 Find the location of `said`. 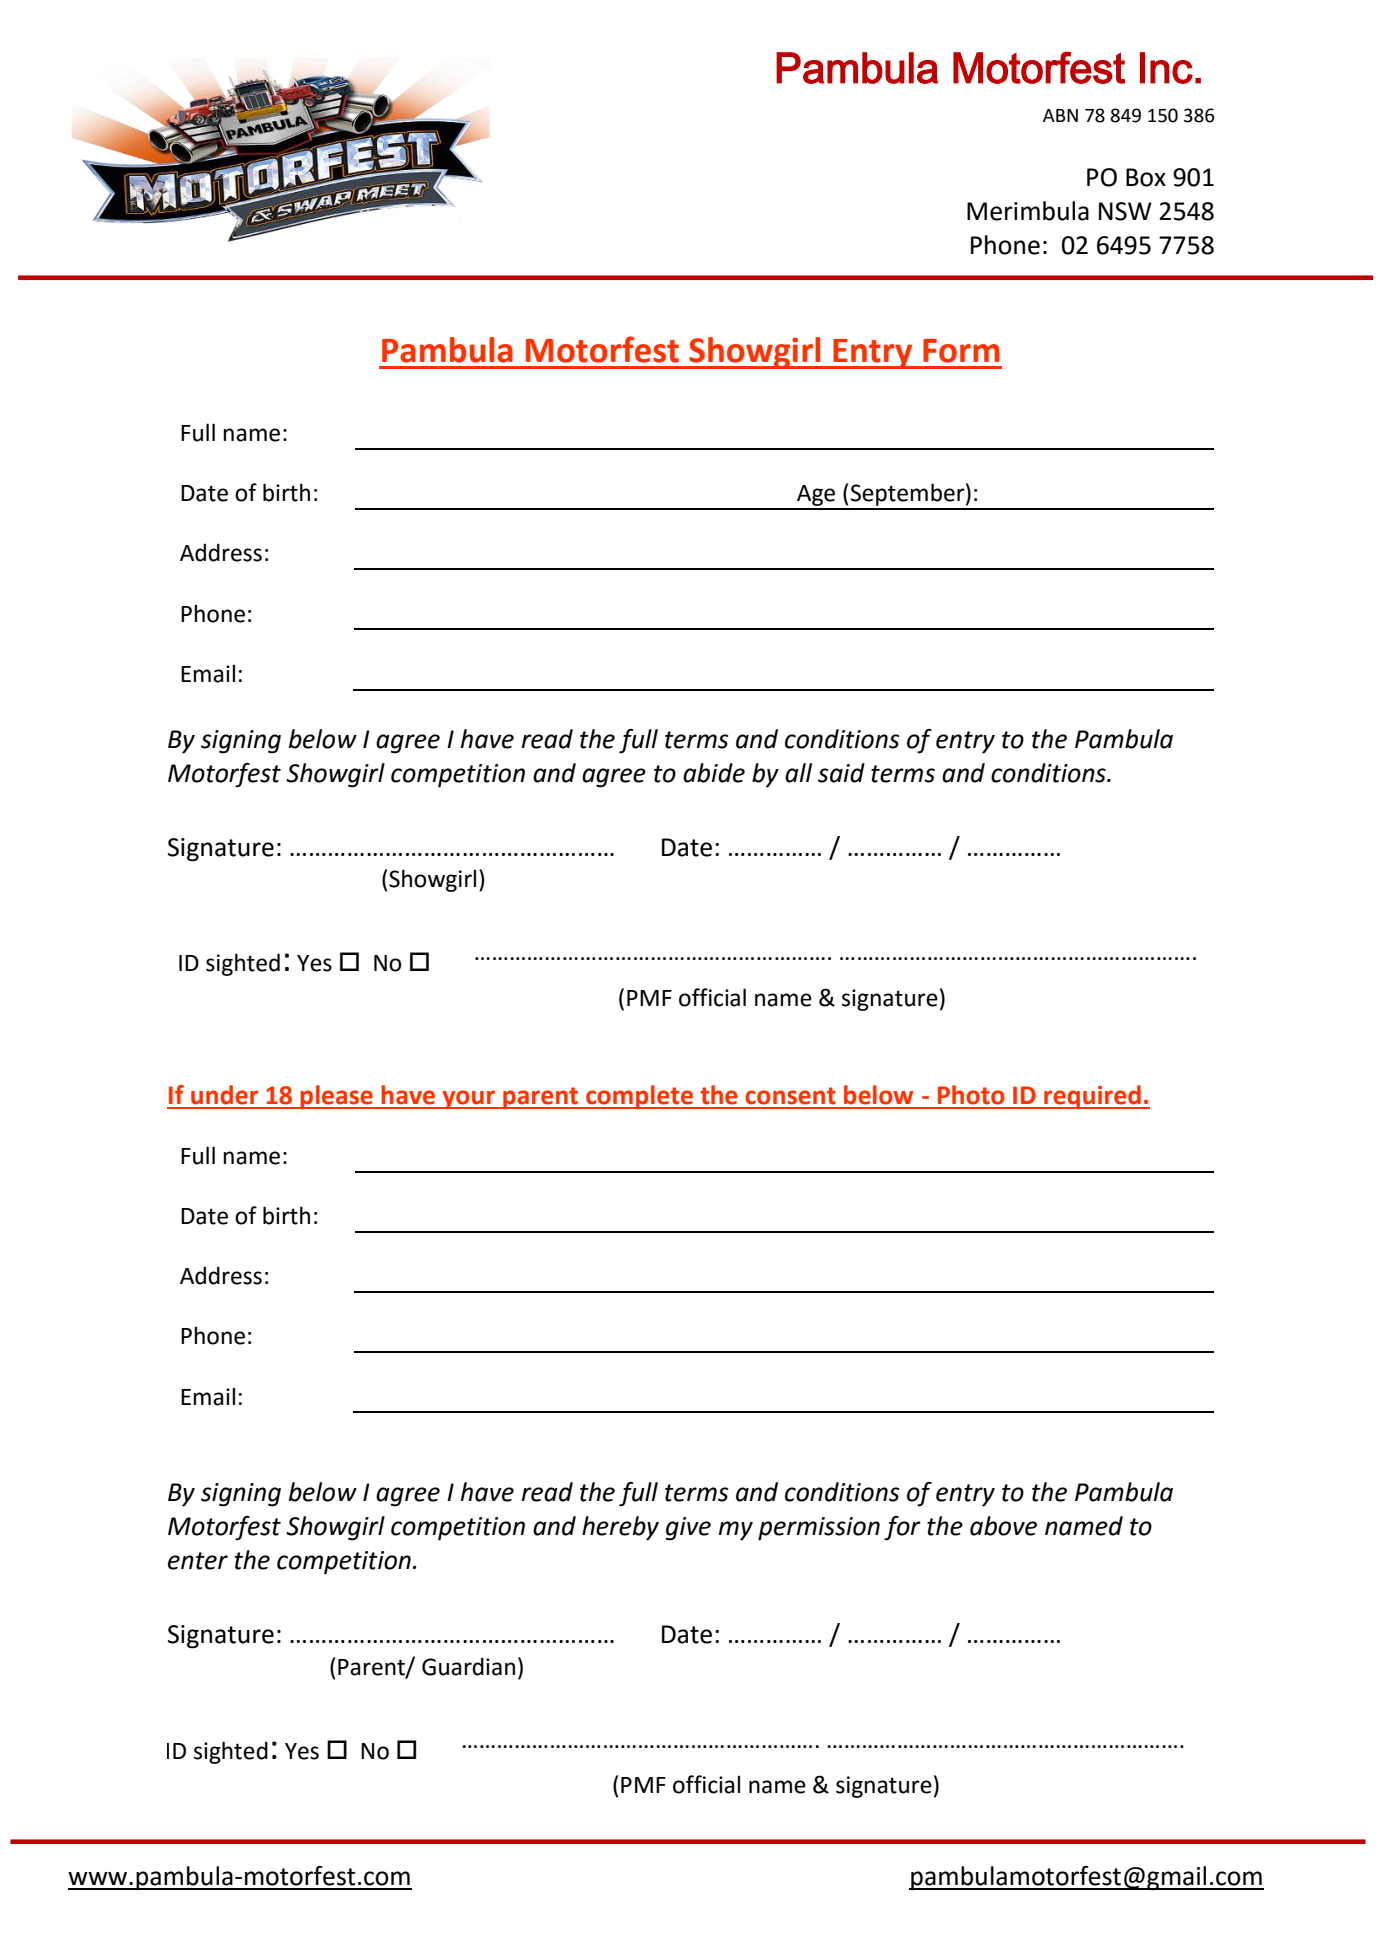

said is located at coordinates (841, 773).
